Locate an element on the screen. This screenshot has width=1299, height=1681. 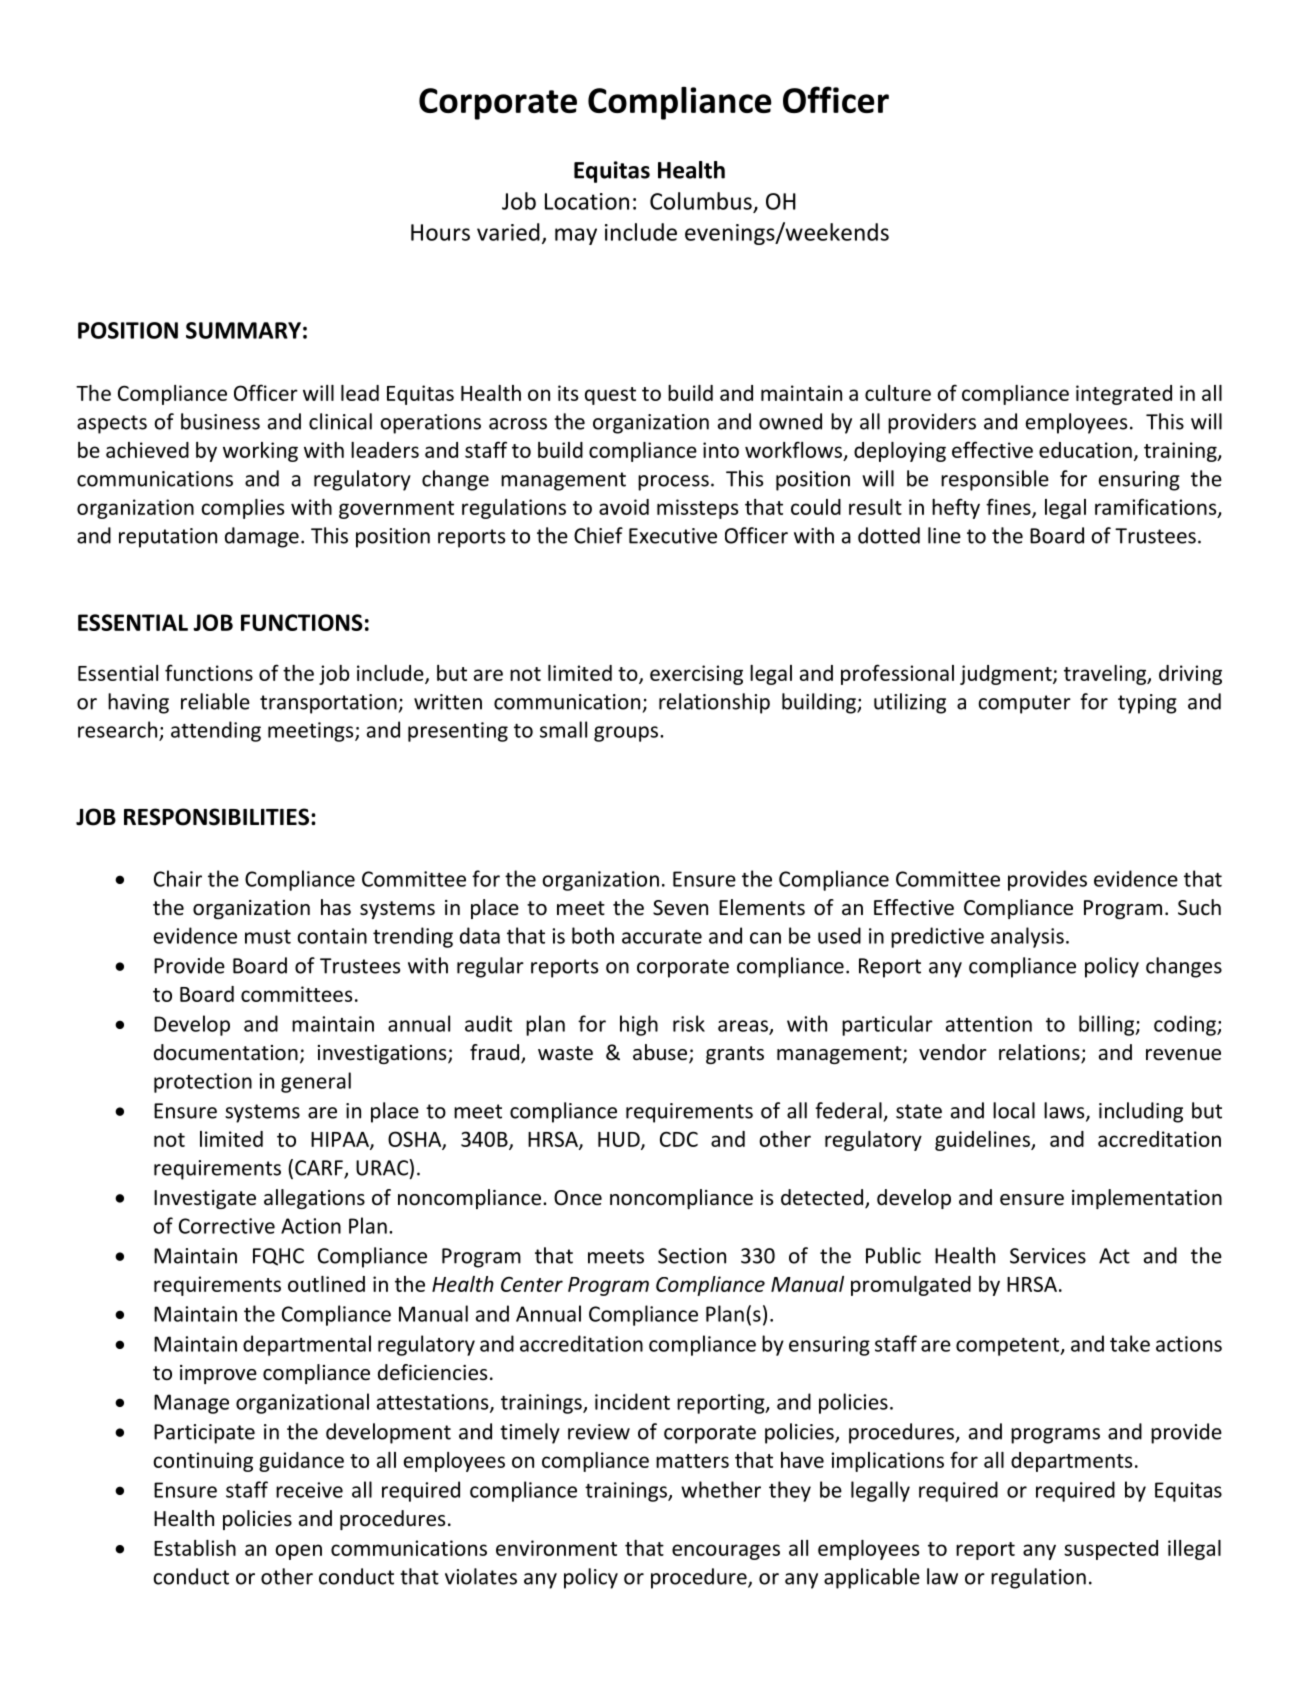
Services is located at coordinates (1048, 1256).
